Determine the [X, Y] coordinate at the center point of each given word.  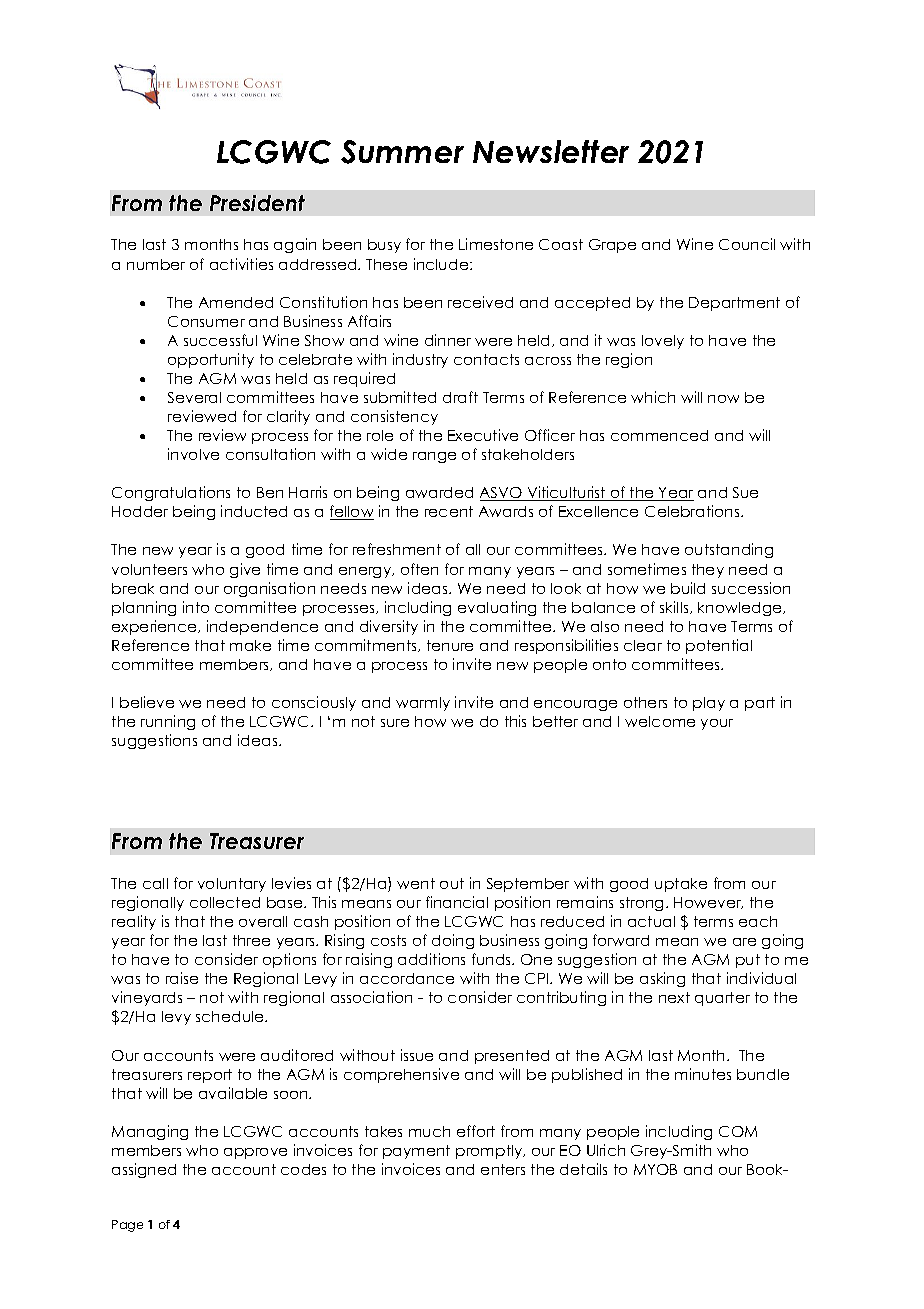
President [257, 203]
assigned [144, 1170]
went [416, 883]
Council [747, 244]
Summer [402, 152]
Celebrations [693, 511]
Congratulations [171, 493]
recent [449, 511]
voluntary [232, 885]
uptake [681, 885]
